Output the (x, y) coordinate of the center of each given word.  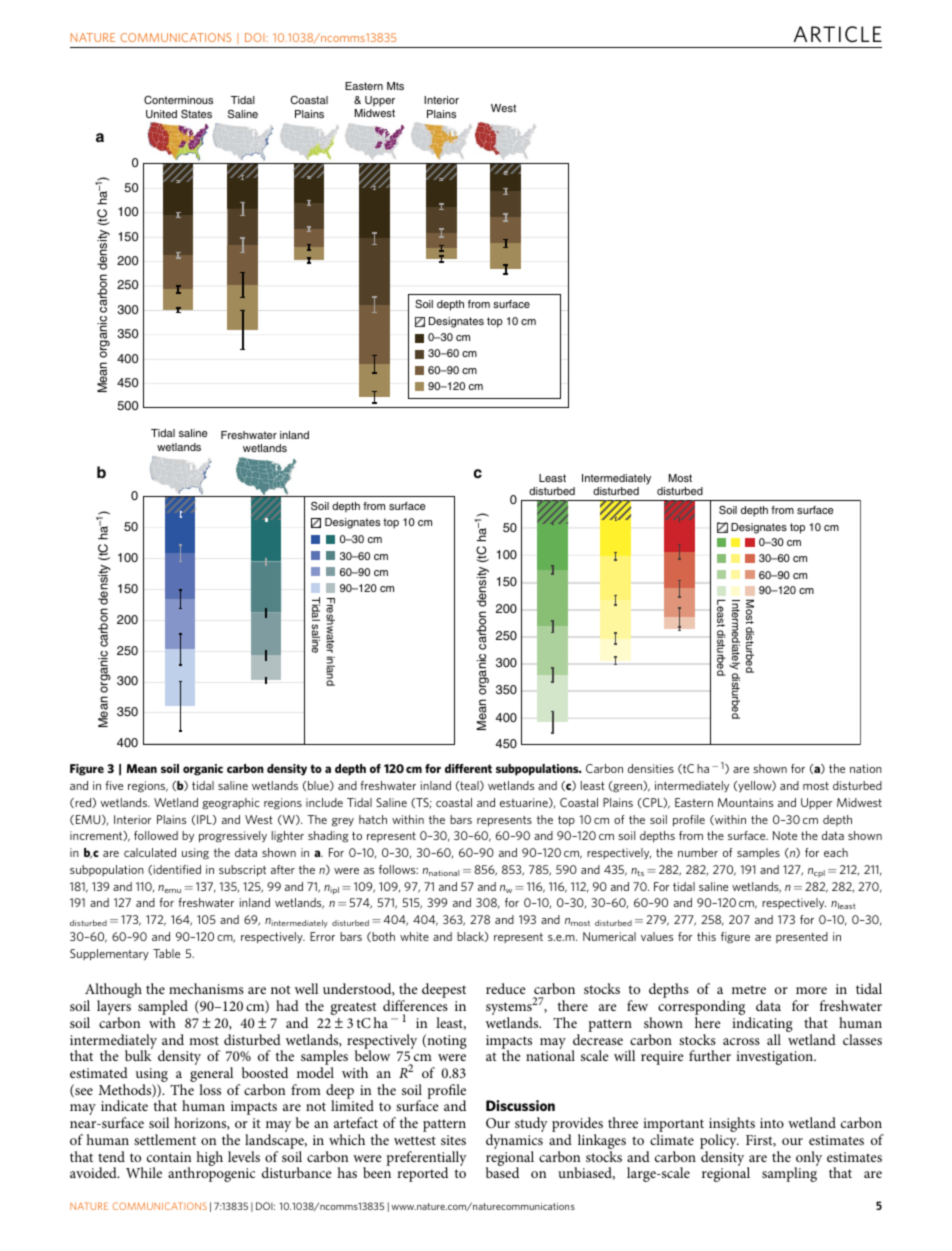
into (772, 1123)
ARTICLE (838, 34)
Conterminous (178, 99)
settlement (165, 1139)
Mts (395, 86)
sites (453, 1140)
